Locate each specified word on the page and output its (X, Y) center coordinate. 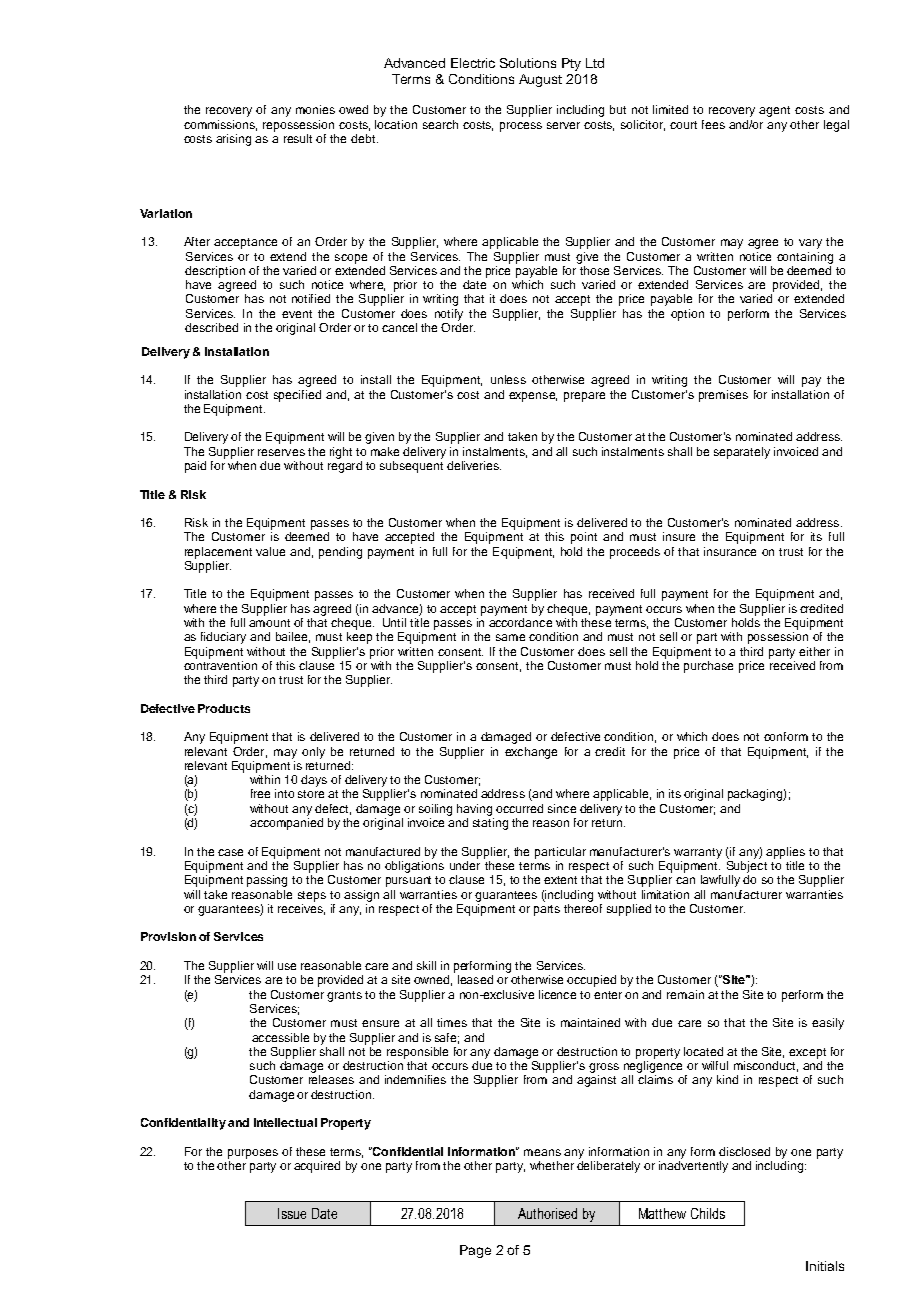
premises (723, 396)
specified (297, 396)
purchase (708, 667)
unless (508, 379)
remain (685, 994)
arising (233, 140)
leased (475, 979)
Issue (292, 1213)
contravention (220, 665)
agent (774, 111)
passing (267, 881)
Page (475, 1251)
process (521, 127)
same (510, 637)
